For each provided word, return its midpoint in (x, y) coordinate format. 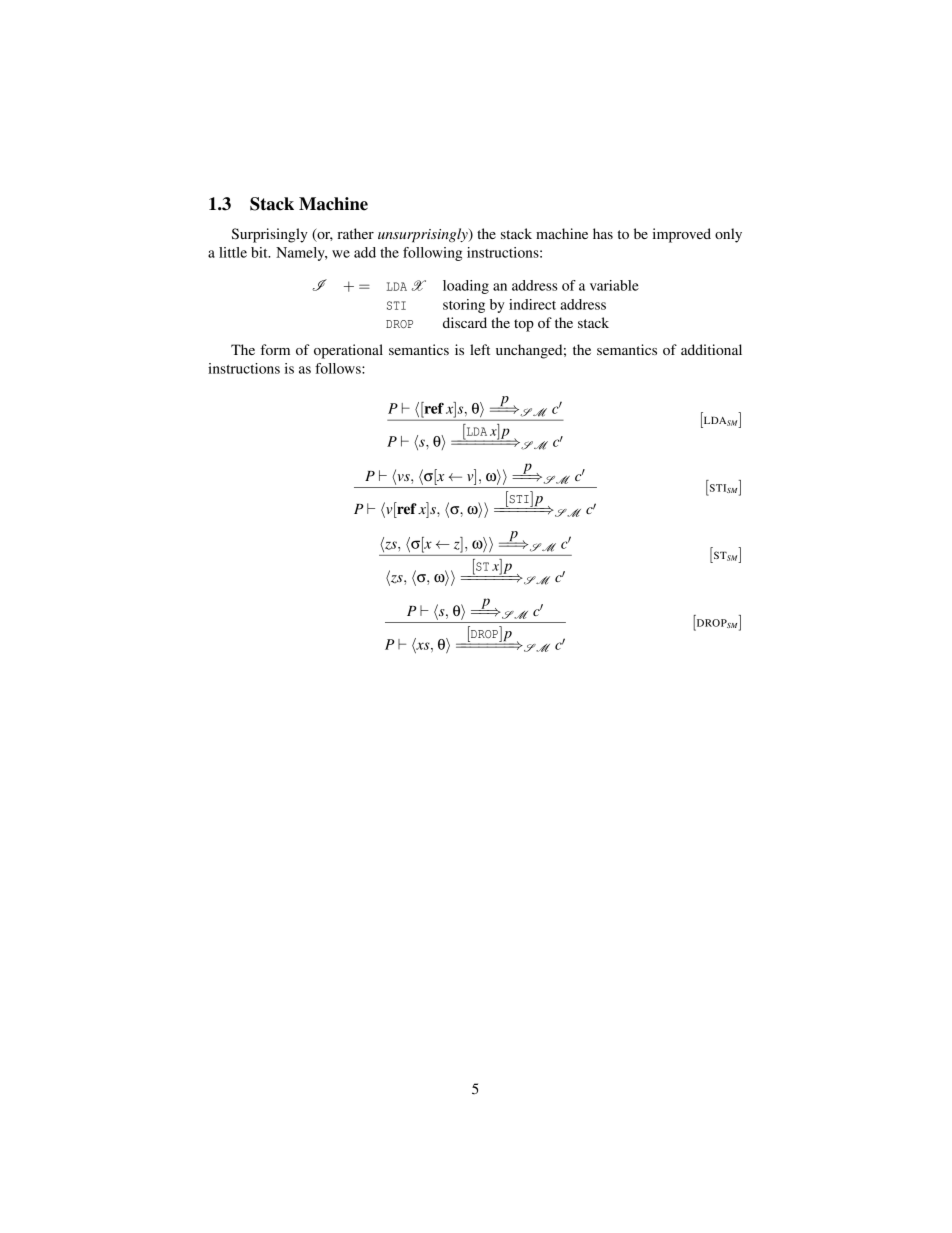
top (524, 325)
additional (711, 349)
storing (464, 306)
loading (466, 287)
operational (348, 351)
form (275, 349)
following (432, 254)
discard (465, 322)
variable (614, 285)
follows (339, 368)
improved (682, 235)
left (480, 349)
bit (260, 252)
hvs (402, 477)
